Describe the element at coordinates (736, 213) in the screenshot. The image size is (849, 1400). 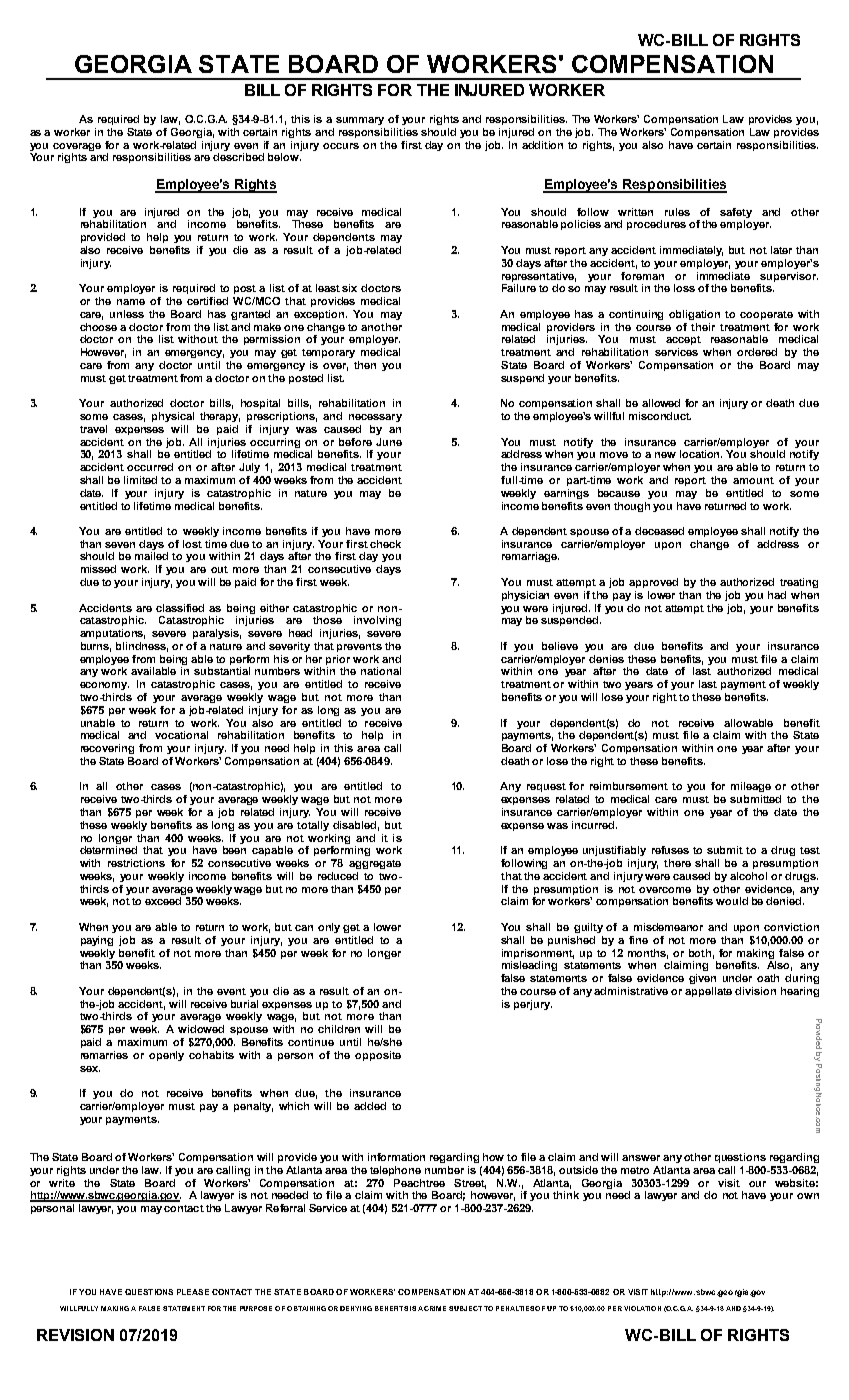
I see `safety` at that location.
